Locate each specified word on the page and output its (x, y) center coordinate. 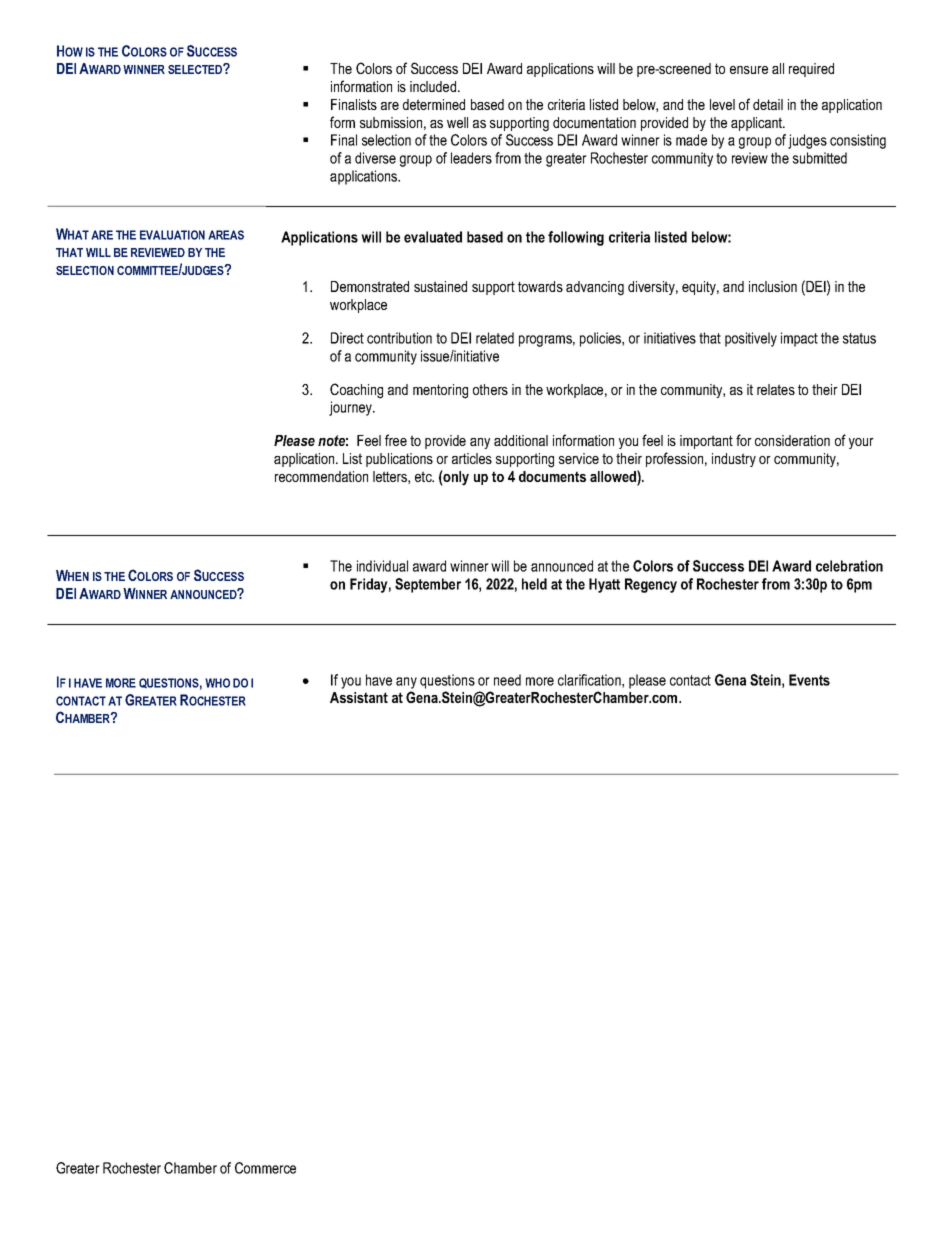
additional (521, 440)
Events (809, 680)
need (507, 680)
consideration (792, 440)
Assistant (359, 697)
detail (768, 104)
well (457, 122)
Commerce (265, 1168)
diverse (375, 158)
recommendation (321, 476)
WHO (217, 683)
